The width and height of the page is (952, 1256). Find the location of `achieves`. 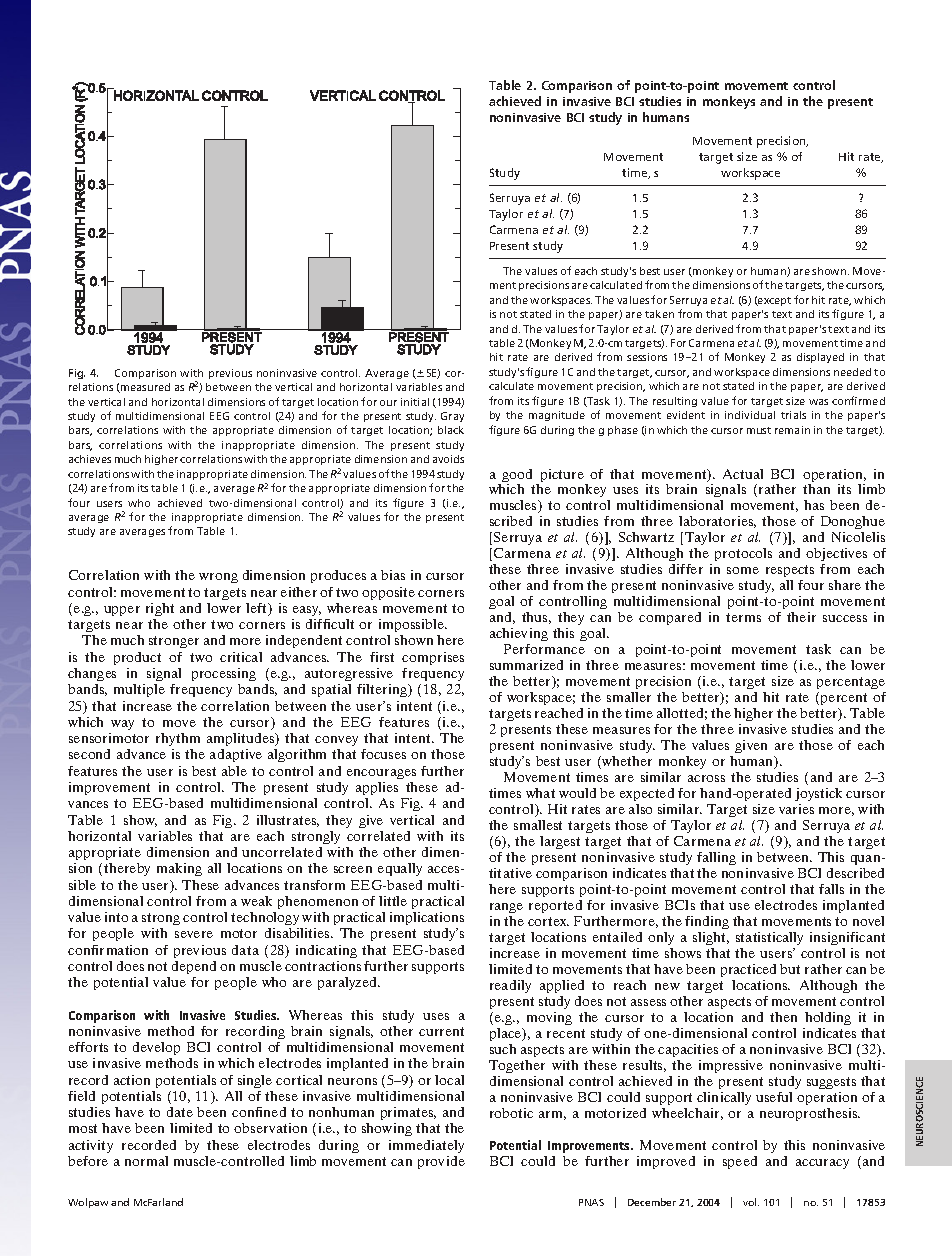

achieves is located at coordinates (90, 459).
